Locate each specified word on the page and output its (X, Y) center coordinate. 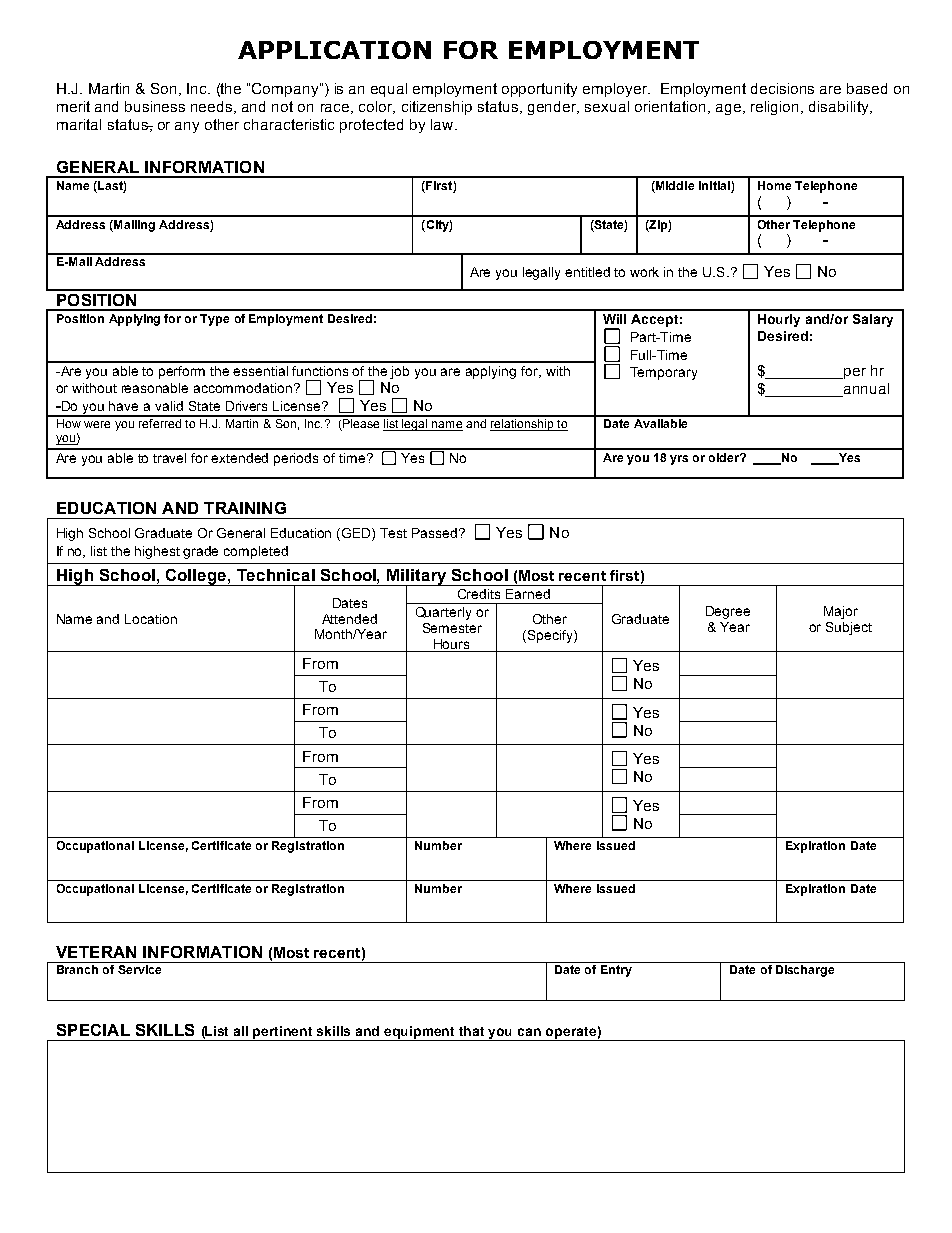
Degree (728, 612)
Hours (451, 644)
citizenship (437, 108)
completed (256, 552)
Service (139, 969)
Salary (873, 320)
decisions (782, 88)
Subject (849, 628)
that (471, 1031)
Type (214, 320)
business (155, 106)
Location (151, 619)
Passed (436, 533)
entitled (587, 272)
